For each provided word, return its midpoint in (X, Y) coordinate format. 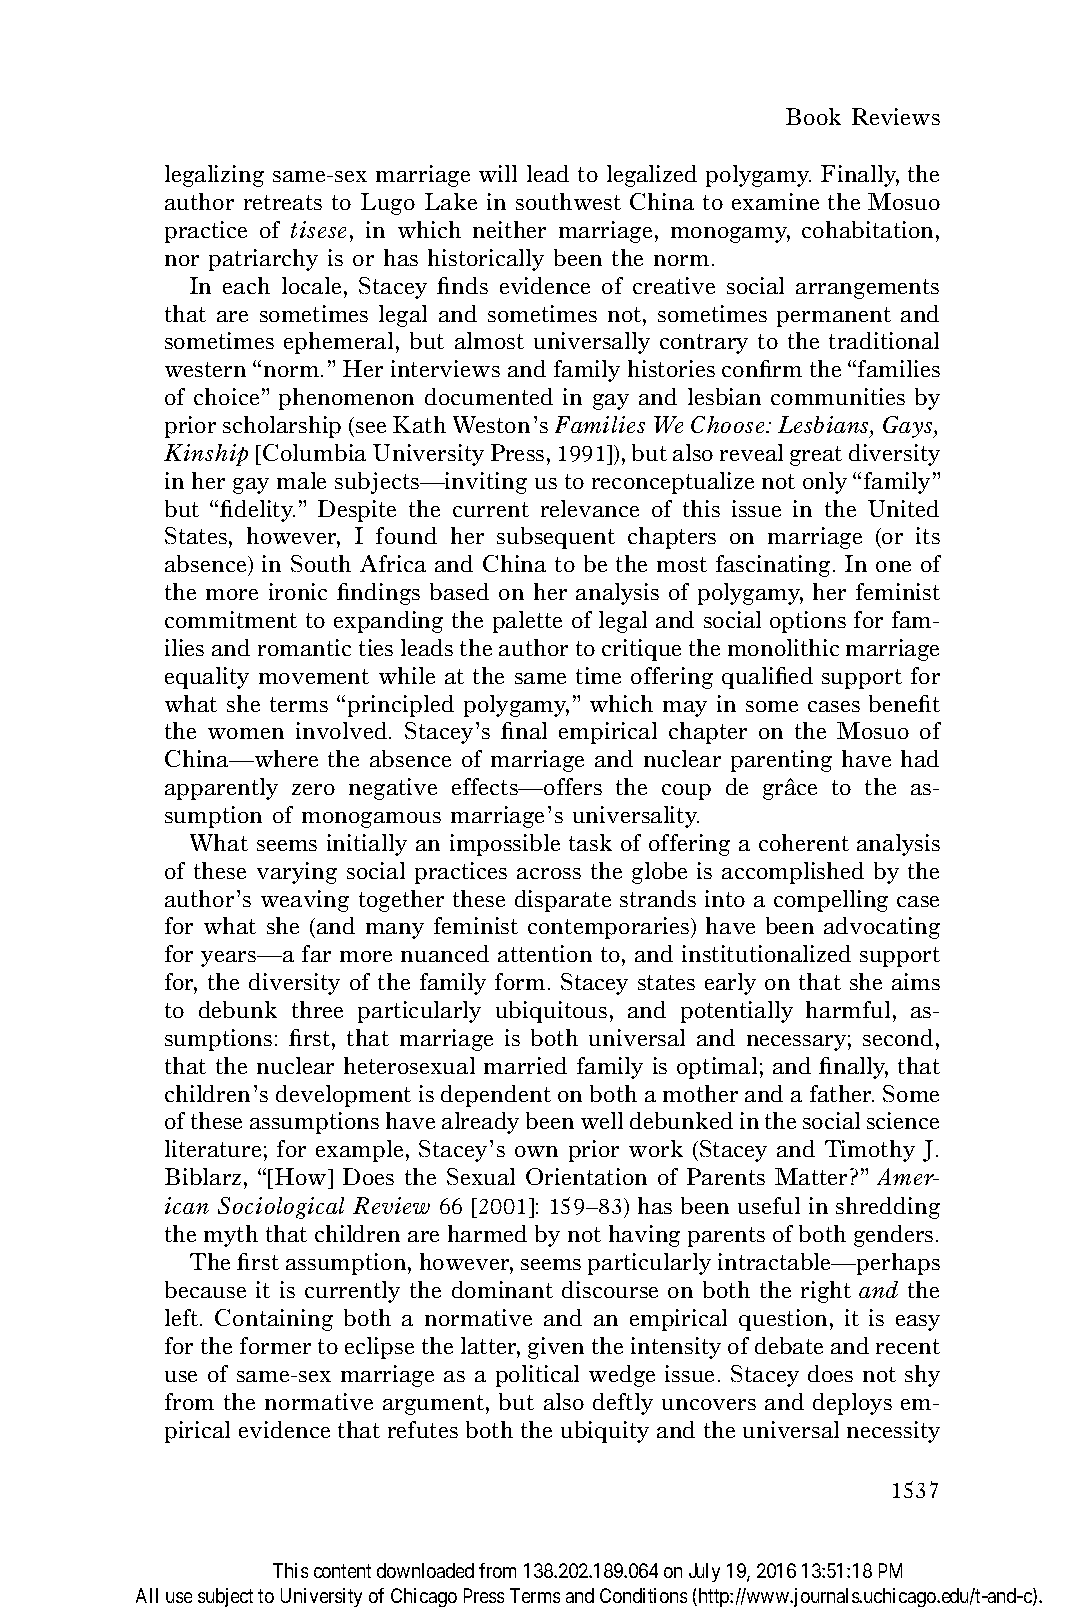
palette (527, 622)
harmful (848, 1009)
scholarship (282, 427)
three (317, 1009)
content (342, 1571)
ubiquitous (551, 1012)
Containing (274, 1320)
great (816, 456)
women (246, 733)
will (498, 173)
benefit (904, 703)
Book (813, 116)
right (826, 1292)
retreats (283, 202)
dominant (502, 1289)
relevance (590, 508)
